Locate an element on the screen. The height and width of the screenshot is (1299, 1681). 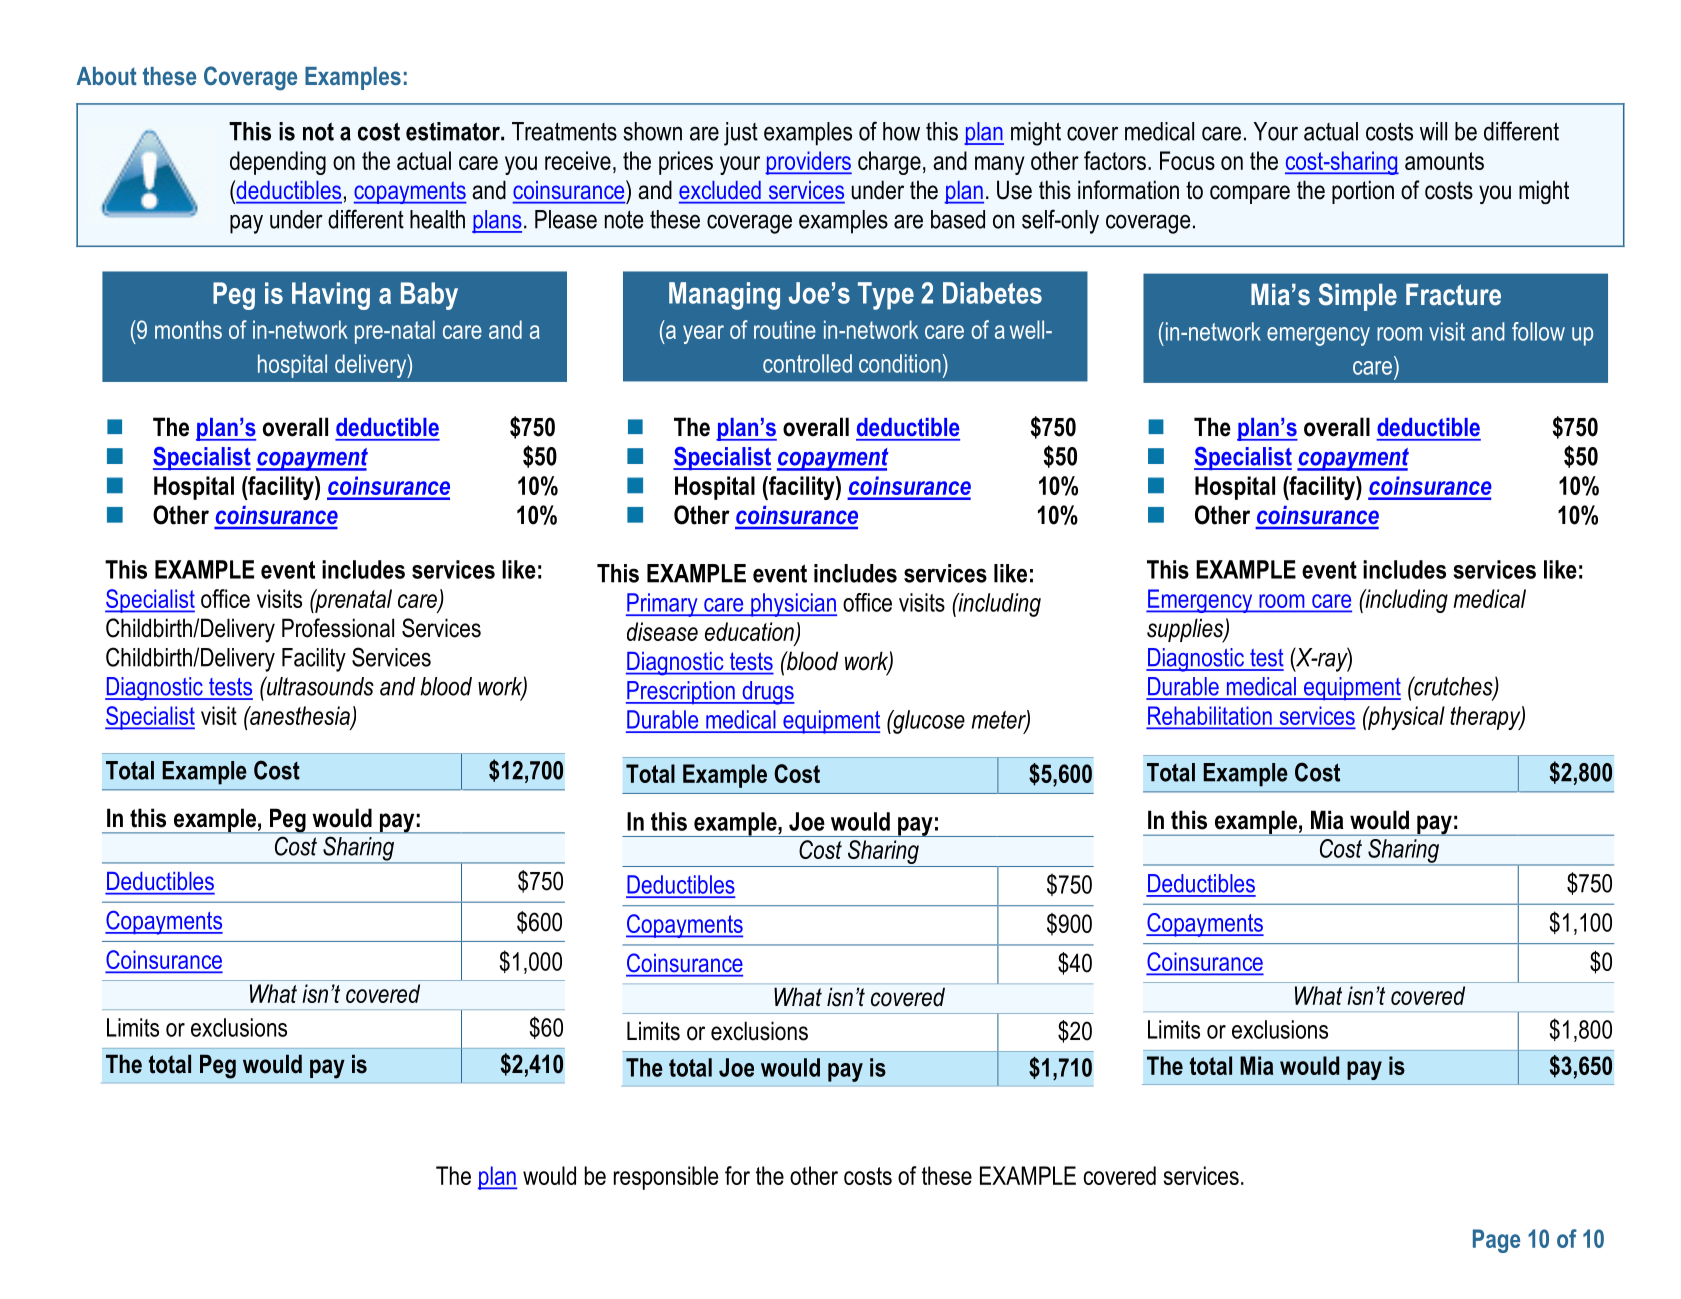
depending is located at coordinates (278, 163).
